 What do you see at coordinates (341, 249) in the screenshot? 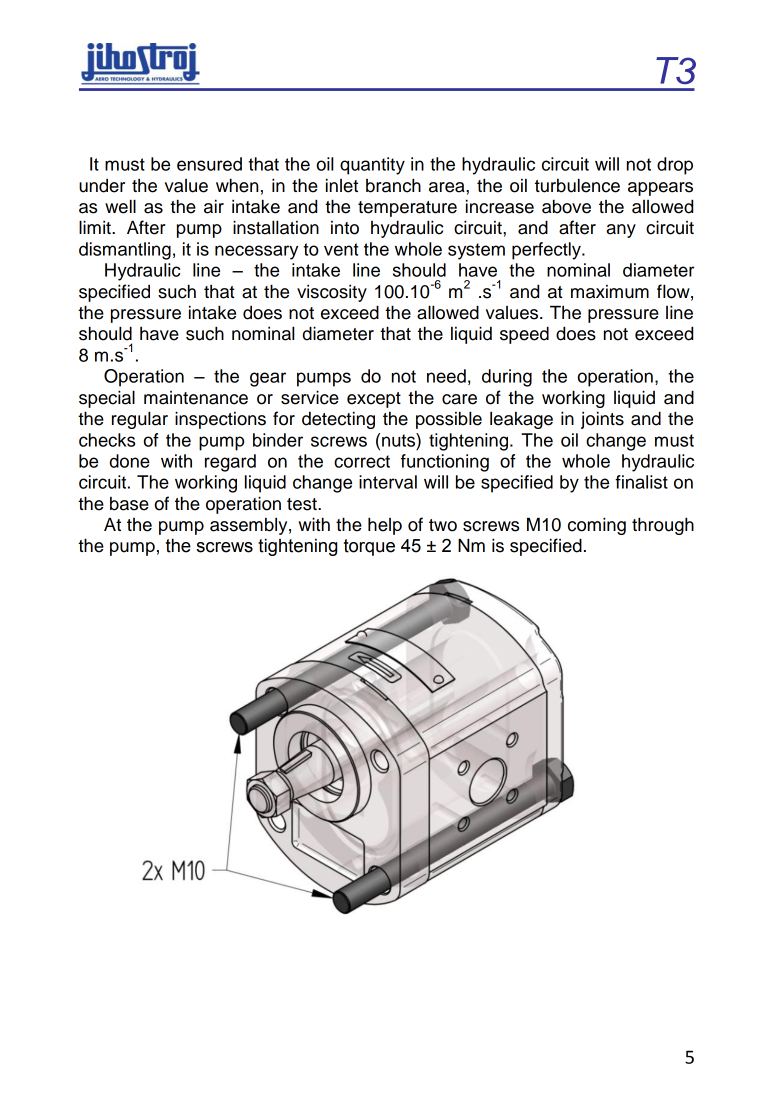
I see `vent` at bounding box center [341, 249].
